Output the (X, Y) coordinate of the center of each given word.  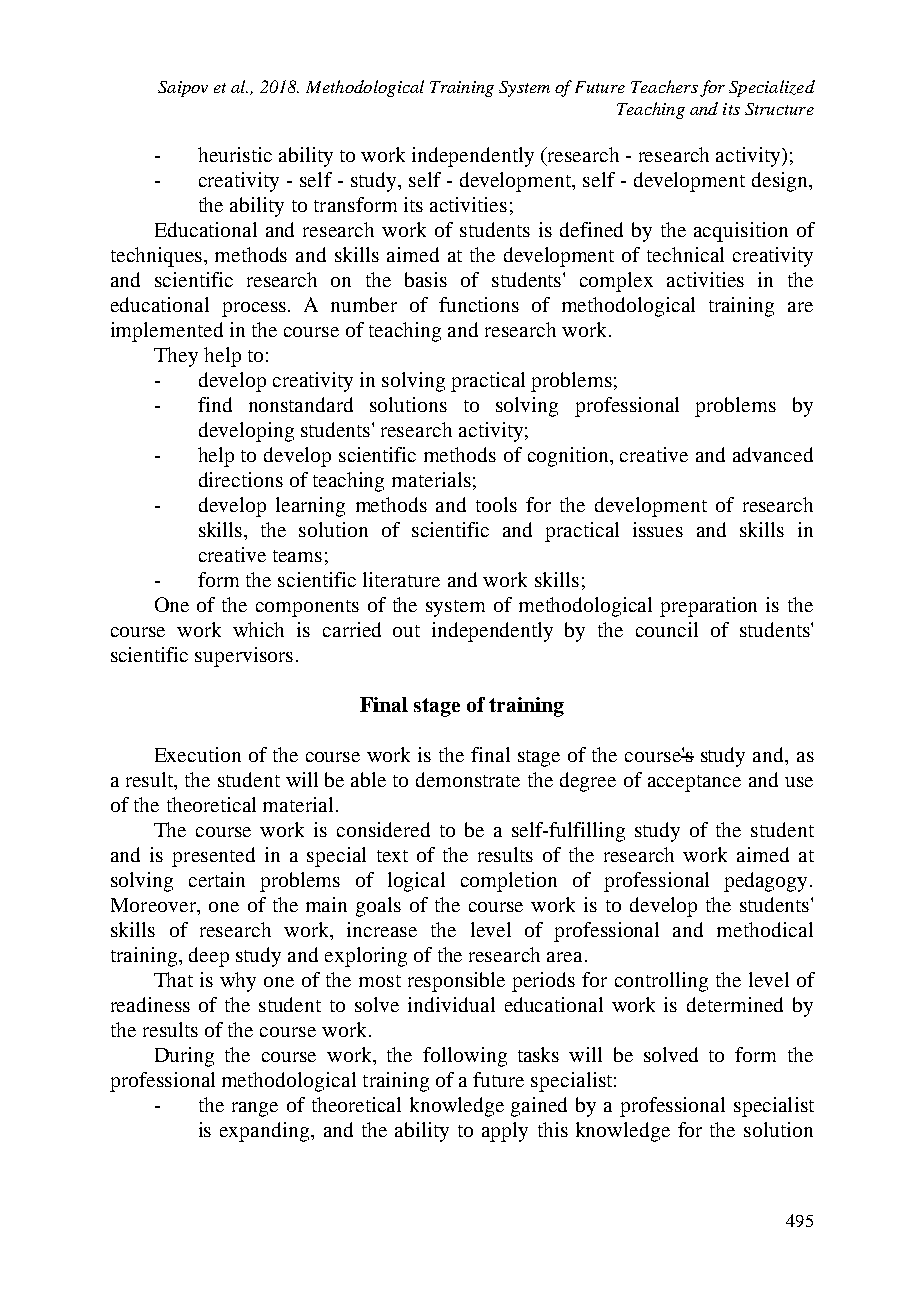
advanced (773, 454)
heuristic (235, 154)
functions (479, 304)
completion (509, 882)
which (258, 629)
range (255, 1109)
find (215, 404)
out (406, 631)
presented (213, 857)
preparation (708, 607)
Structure (779, 109)
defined (591, 229)
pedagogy (767, 882)
